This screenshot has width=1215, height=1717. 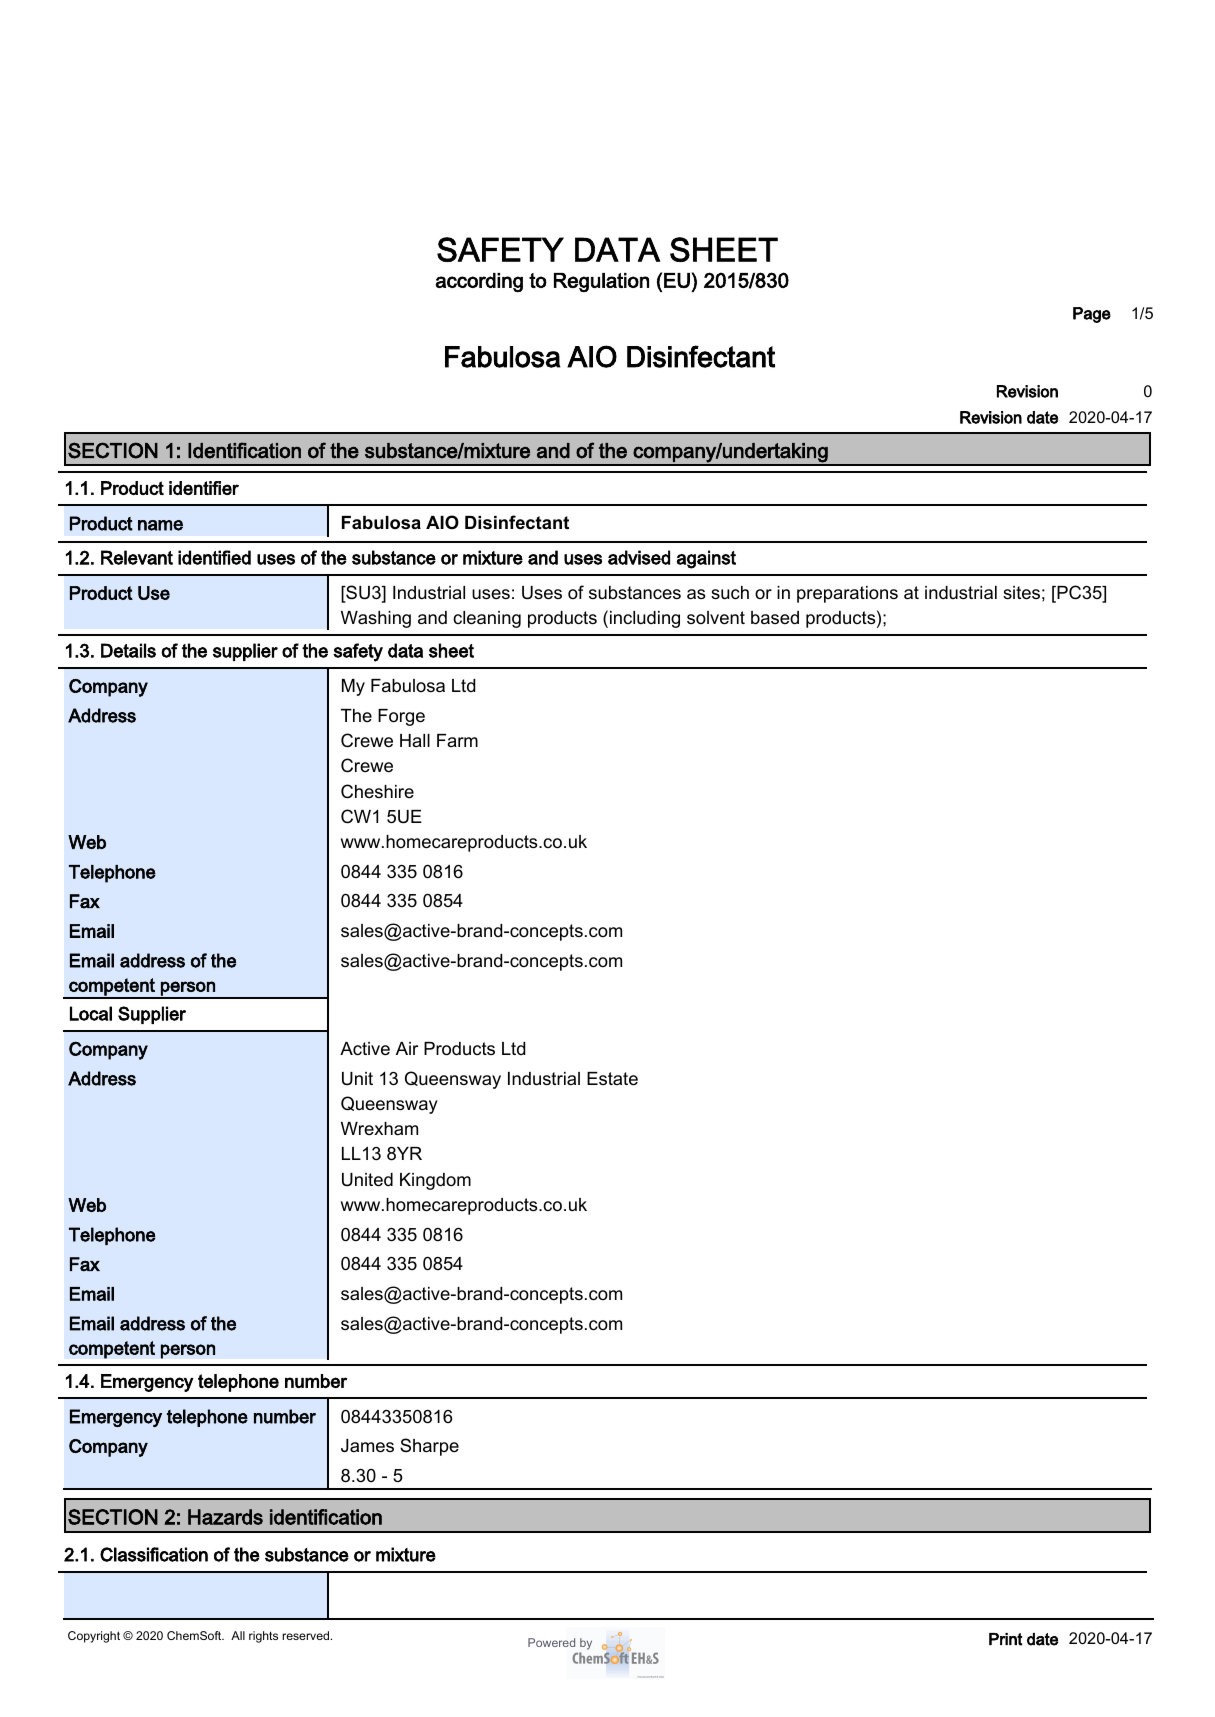 What do you see at coordinates (1005, 1639) in the screenshot?
I see `Print` at bounding box center [1005, 1639].
